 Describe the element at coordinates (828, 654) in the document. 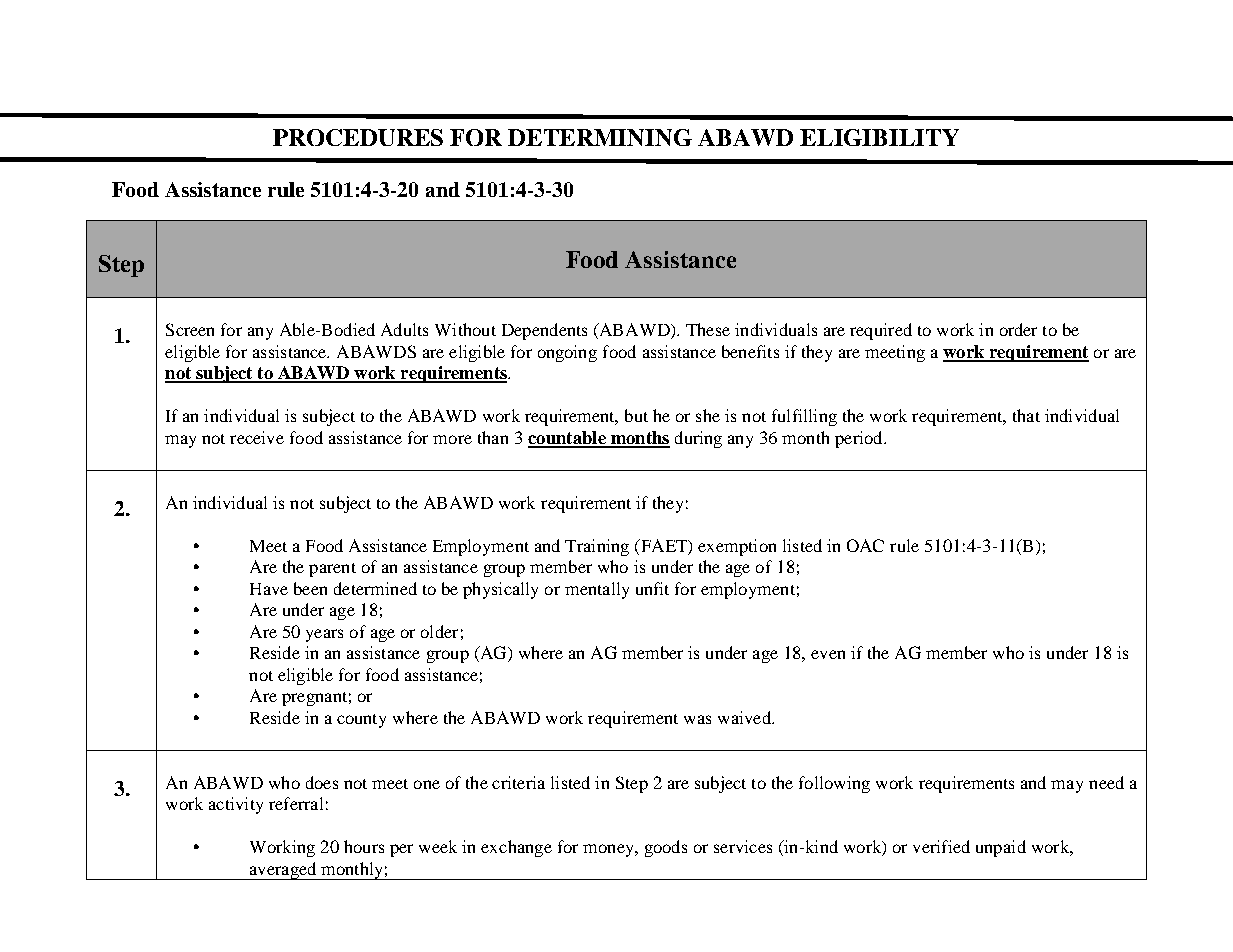

I see `even` at that location.
